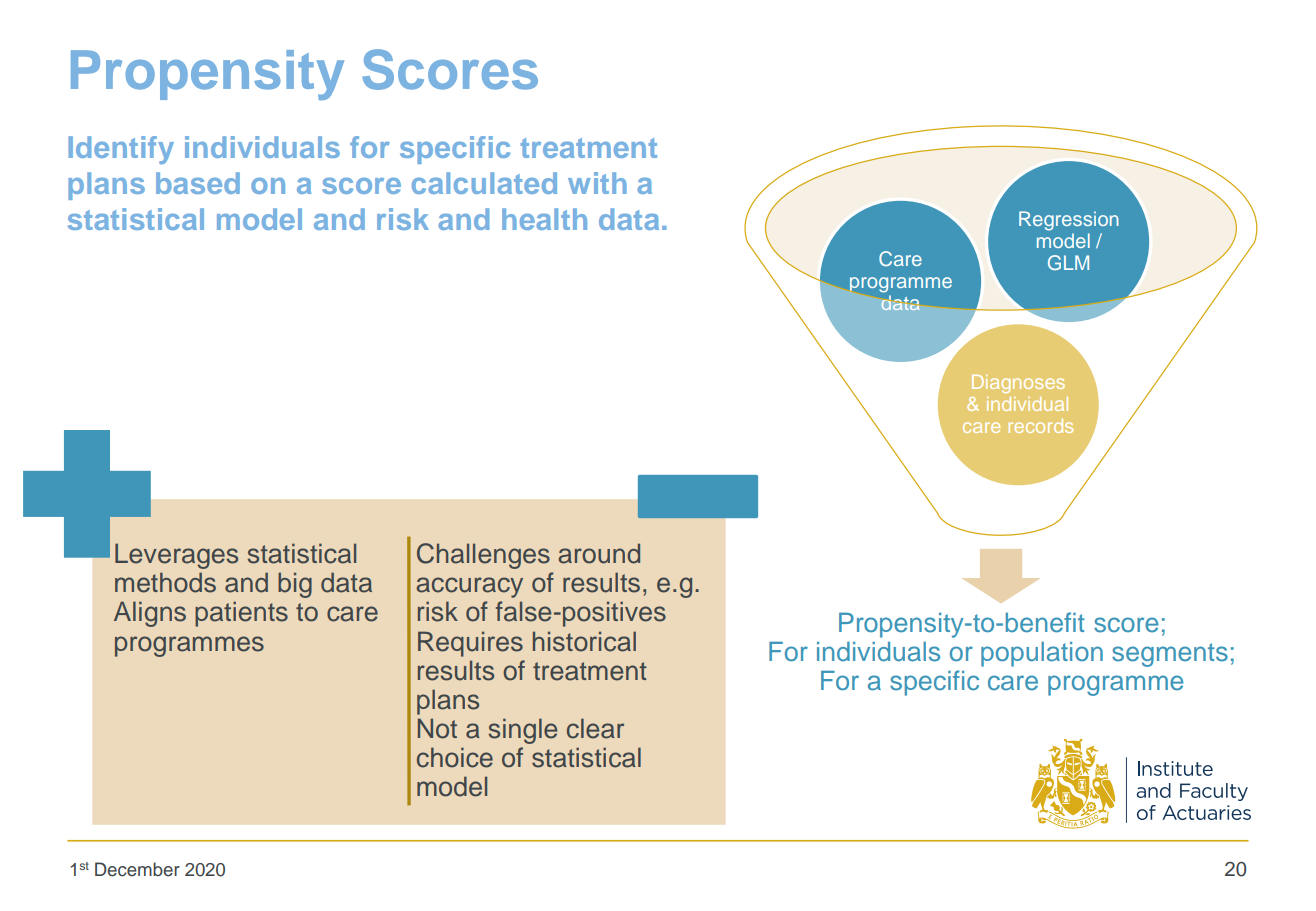 This screenshot has width=1316, height=911. What do you see at coordinates (599, 553) in the screenshot?
I see `around` at bounding box center [599, 553].
